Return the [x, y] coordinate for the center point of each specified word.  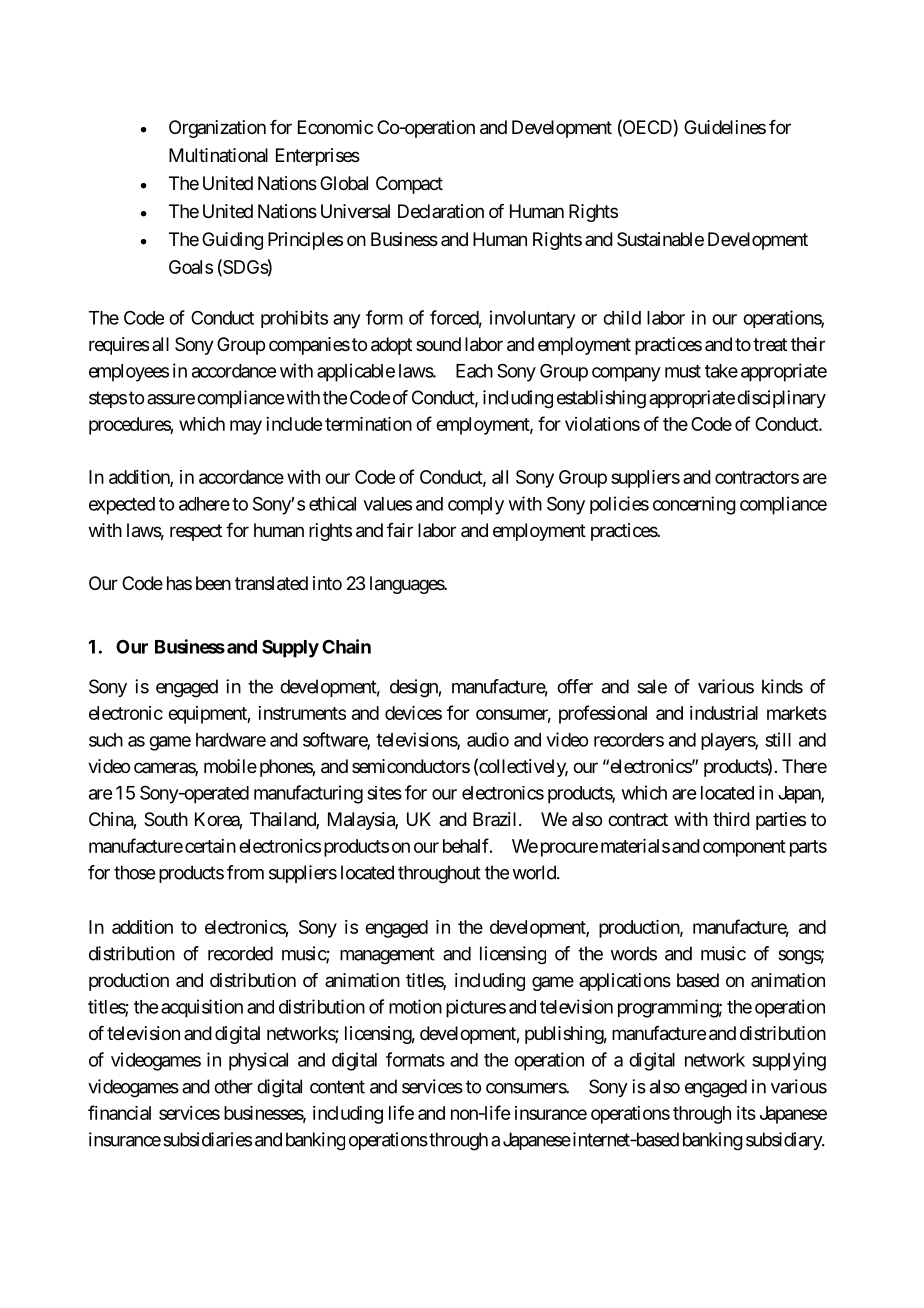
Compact [409, 185]
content [337, 1087]
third [731, 819]
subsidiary [785, 1141]
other [233, 1086]
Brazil [494, 819]
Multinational [218, 155]
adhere [204, 504]
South [166, 819]
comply [476, 506]
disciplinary [781, 399]
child [622, 317]
